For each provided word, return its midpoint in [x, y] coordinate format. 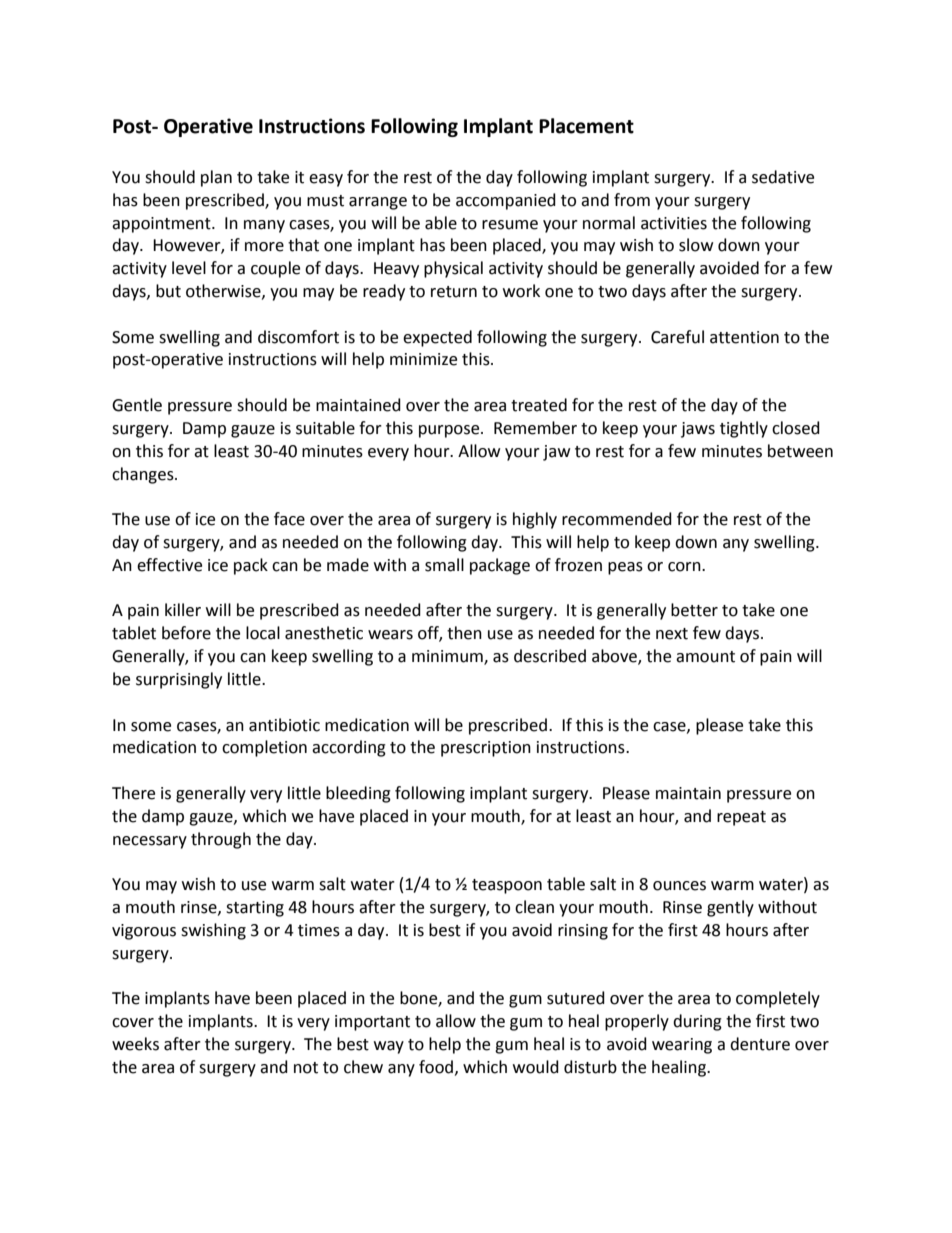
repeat [741, 818]
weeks [135, 1044]
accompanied [506, 201]
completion [264, 748]
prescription [486, 749]
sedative [783, 177]
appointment [162, 225]
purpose [450, 431]
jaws [698, 430]
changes [144, 475]
